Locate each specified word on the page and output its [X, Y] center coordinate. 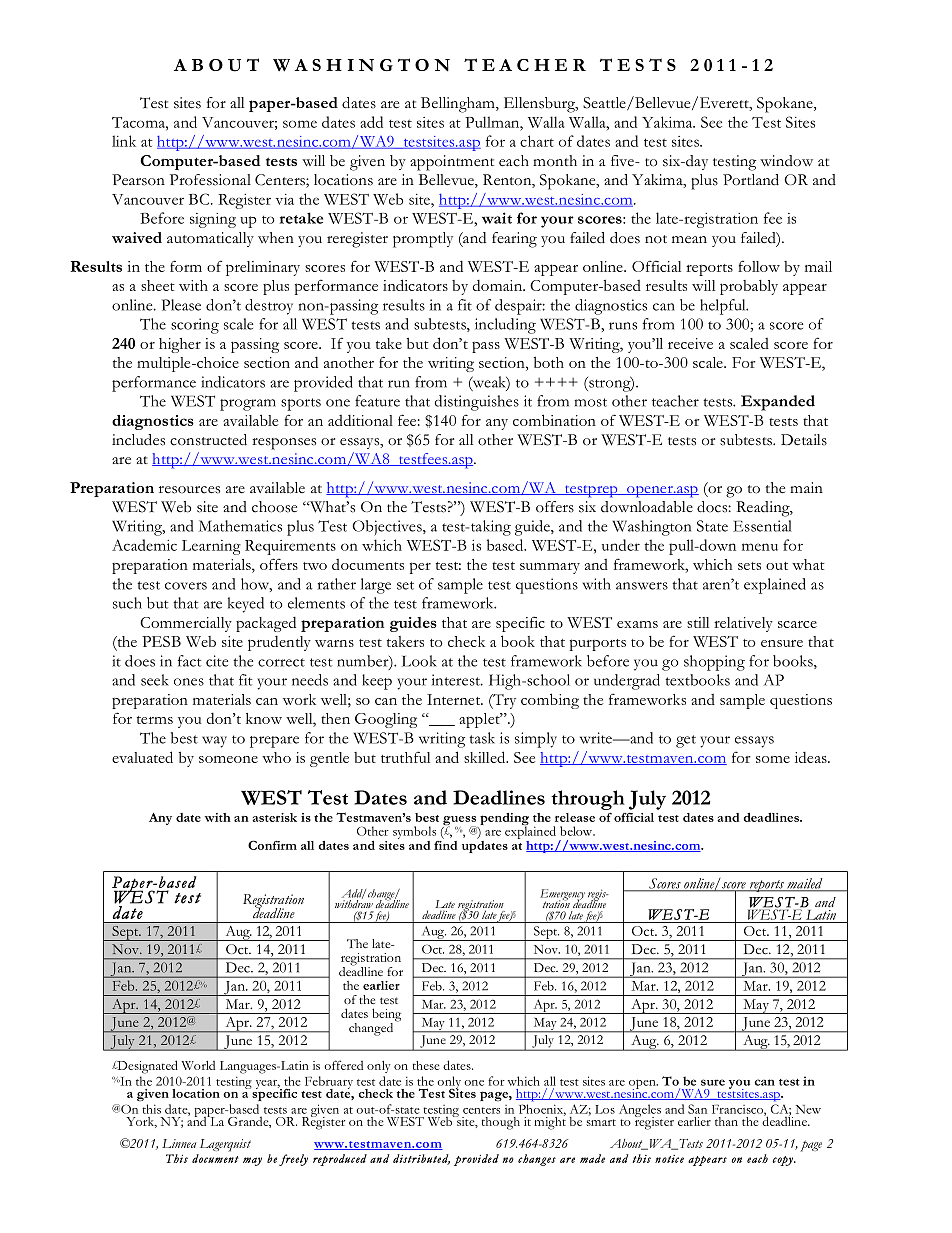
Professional [210, 180]
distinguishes [477, 403]
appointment [452, 163]
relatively [743, 624]
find [446, 844]
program [248, 405]
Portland [751, 180]
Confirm [272, 845]
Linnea [179, 1143]
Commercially [186, 624]
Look [419, 661]
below [577, 831]
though [501, 1123]
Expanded [778, 403]
